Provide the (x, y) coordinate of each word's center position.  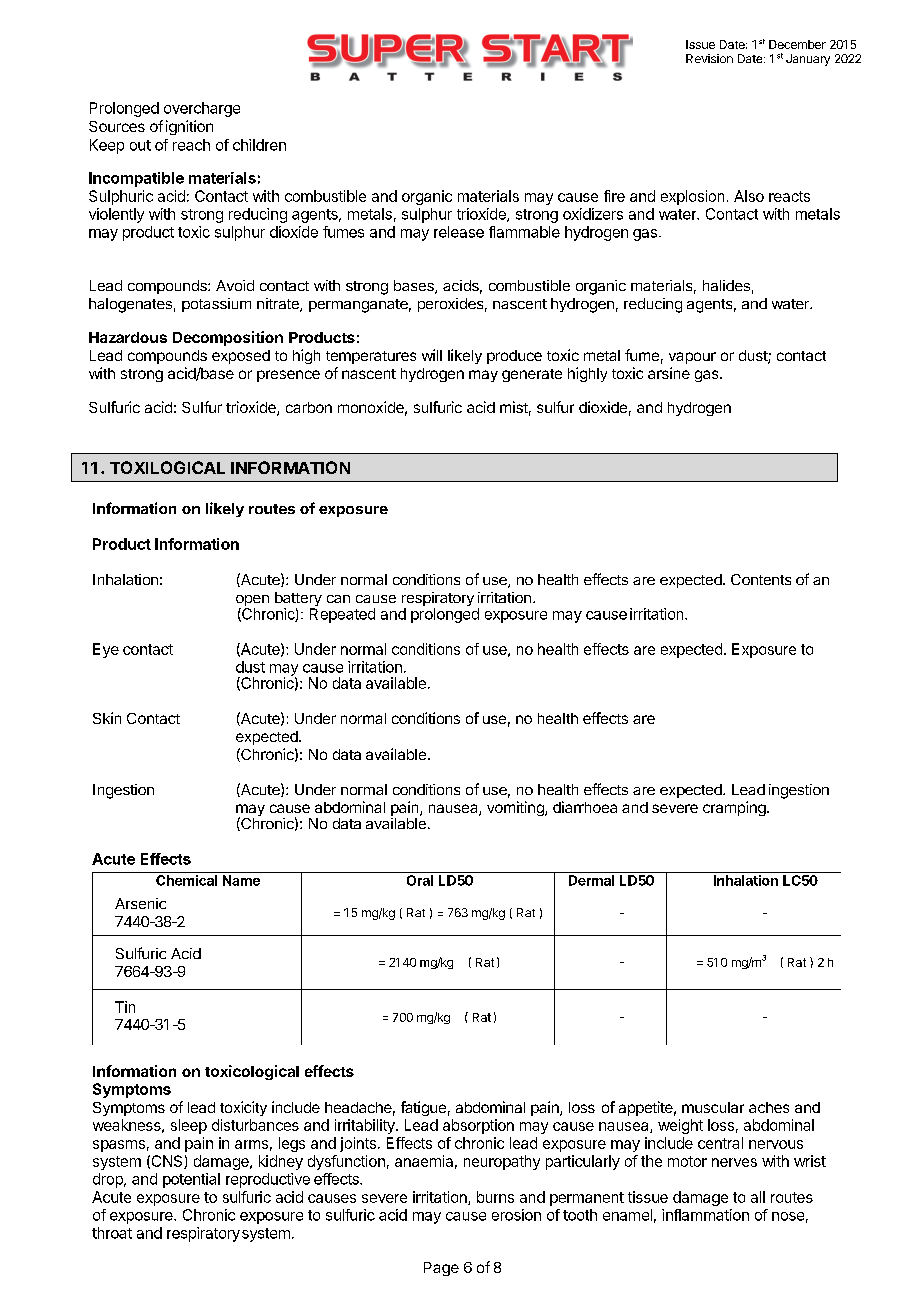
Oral (420, 880)
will (432, 355)
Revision (709, 58)
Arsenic (140, 903)
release (459, 232)
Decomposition (228, 338)
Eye (106, 650)
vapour (692, 358)
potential (191, 1180)
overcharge (202, 109)
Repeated (342, 615)
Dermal (591, 880)
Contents (761, 579)
